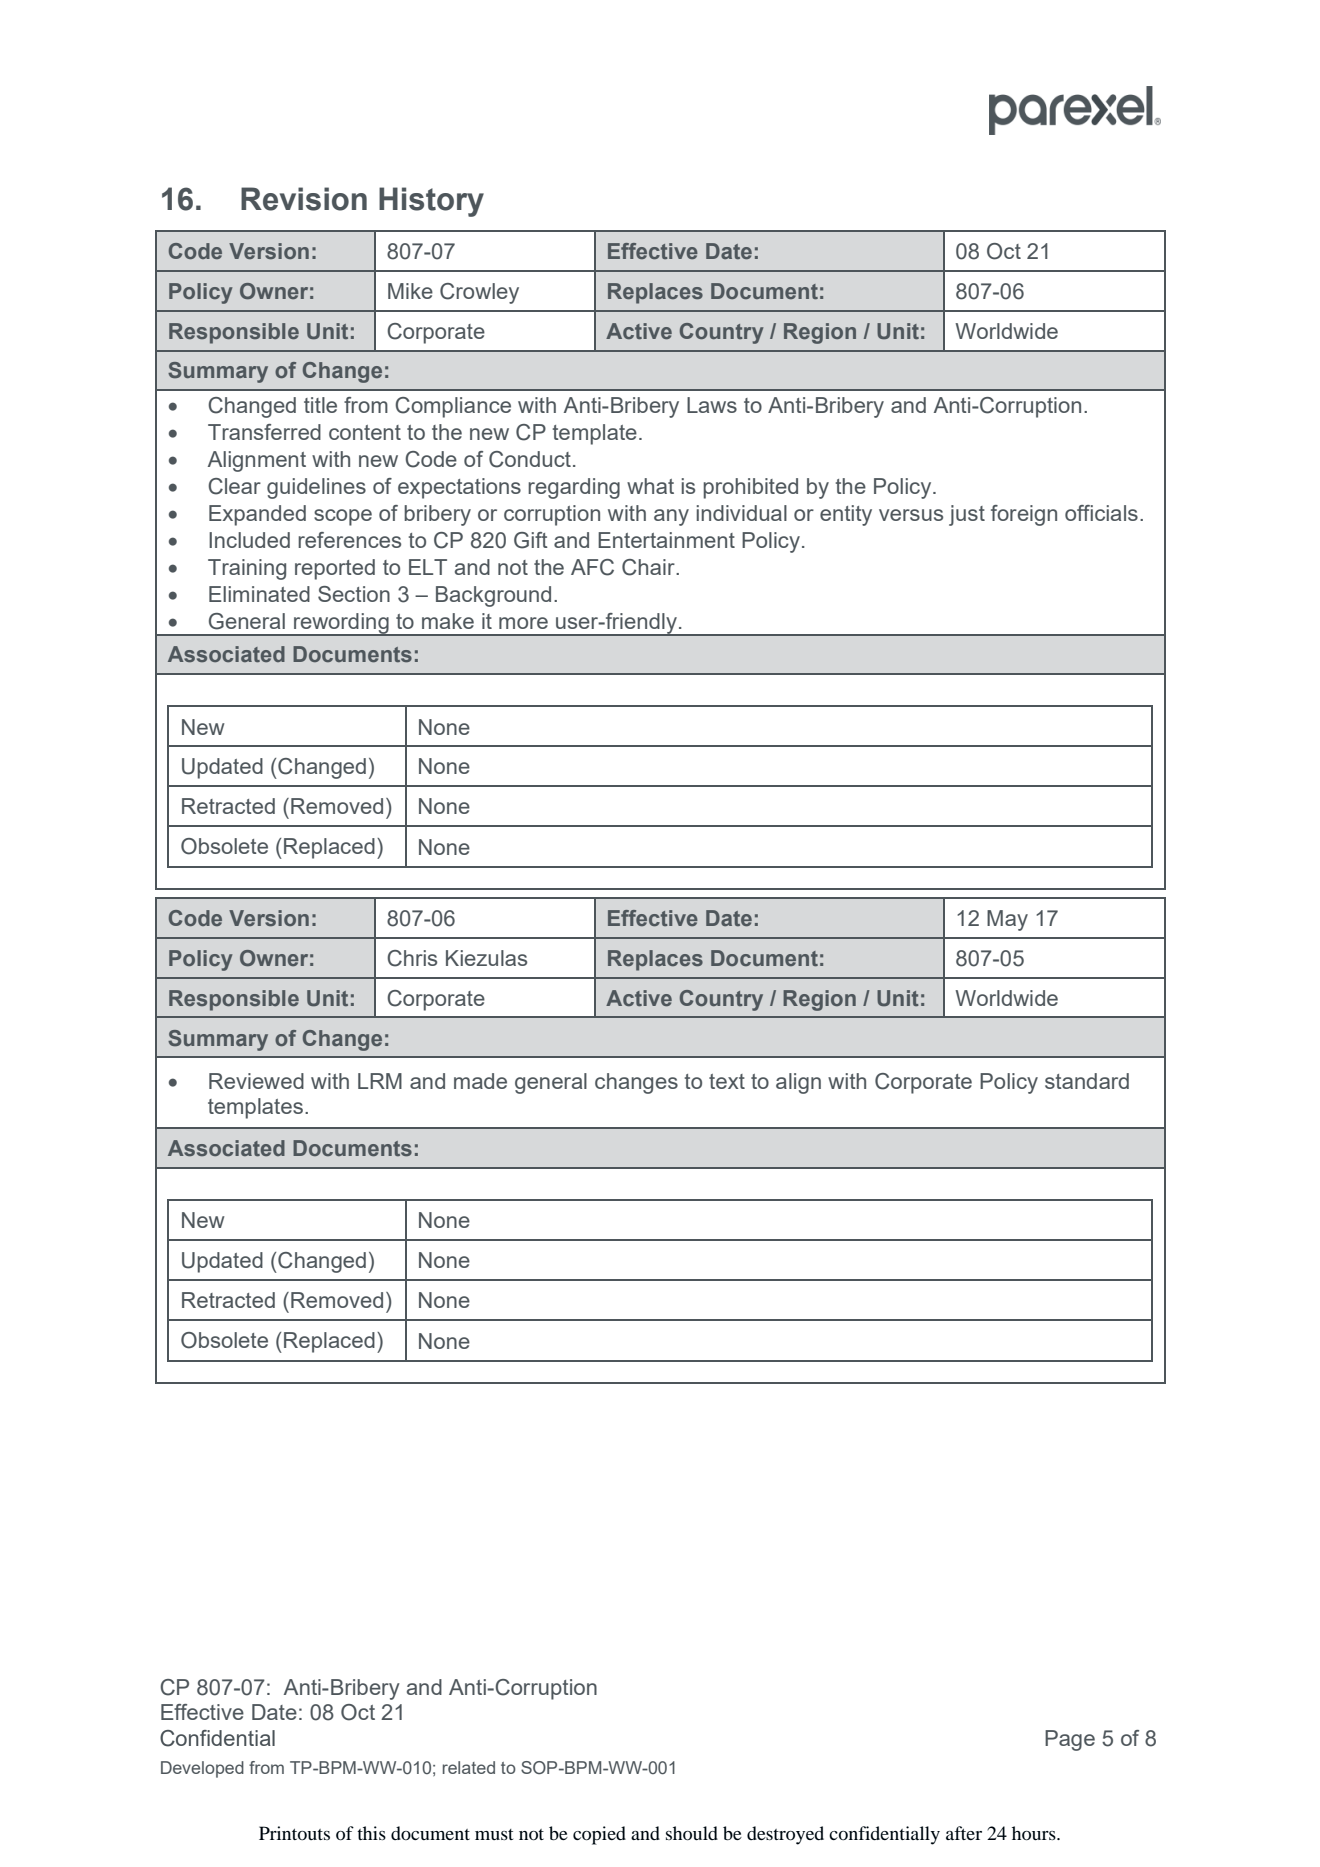  Describe the element at coordinates (967, 515) in the page. I see `just` at that location.
